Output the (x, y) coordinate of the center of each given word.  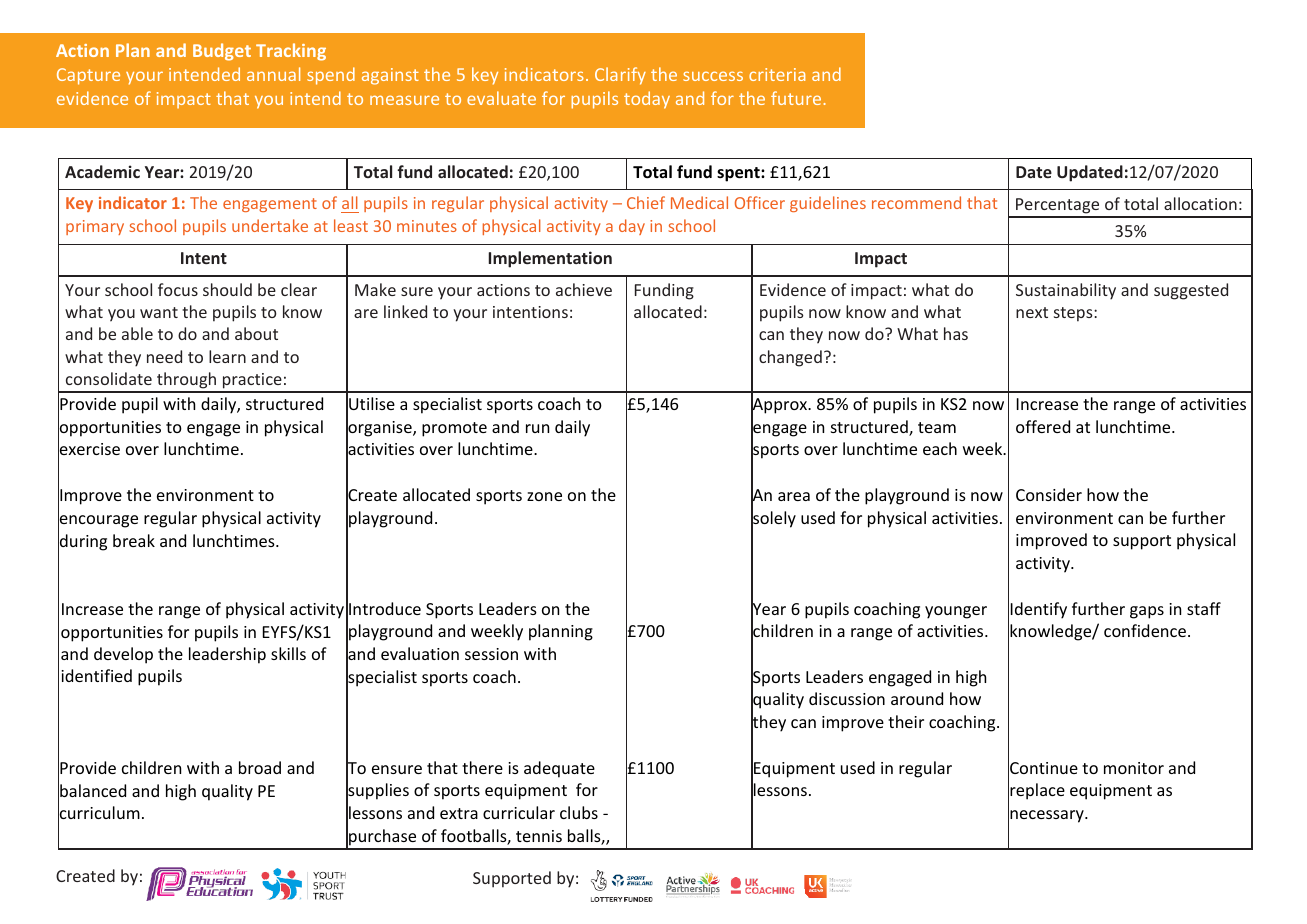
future (796, 98)
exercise (89, 449)
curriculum (99, 813)
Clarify (620, 76)
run (537, 428)
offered (1043, 426)
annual (273, 74)
